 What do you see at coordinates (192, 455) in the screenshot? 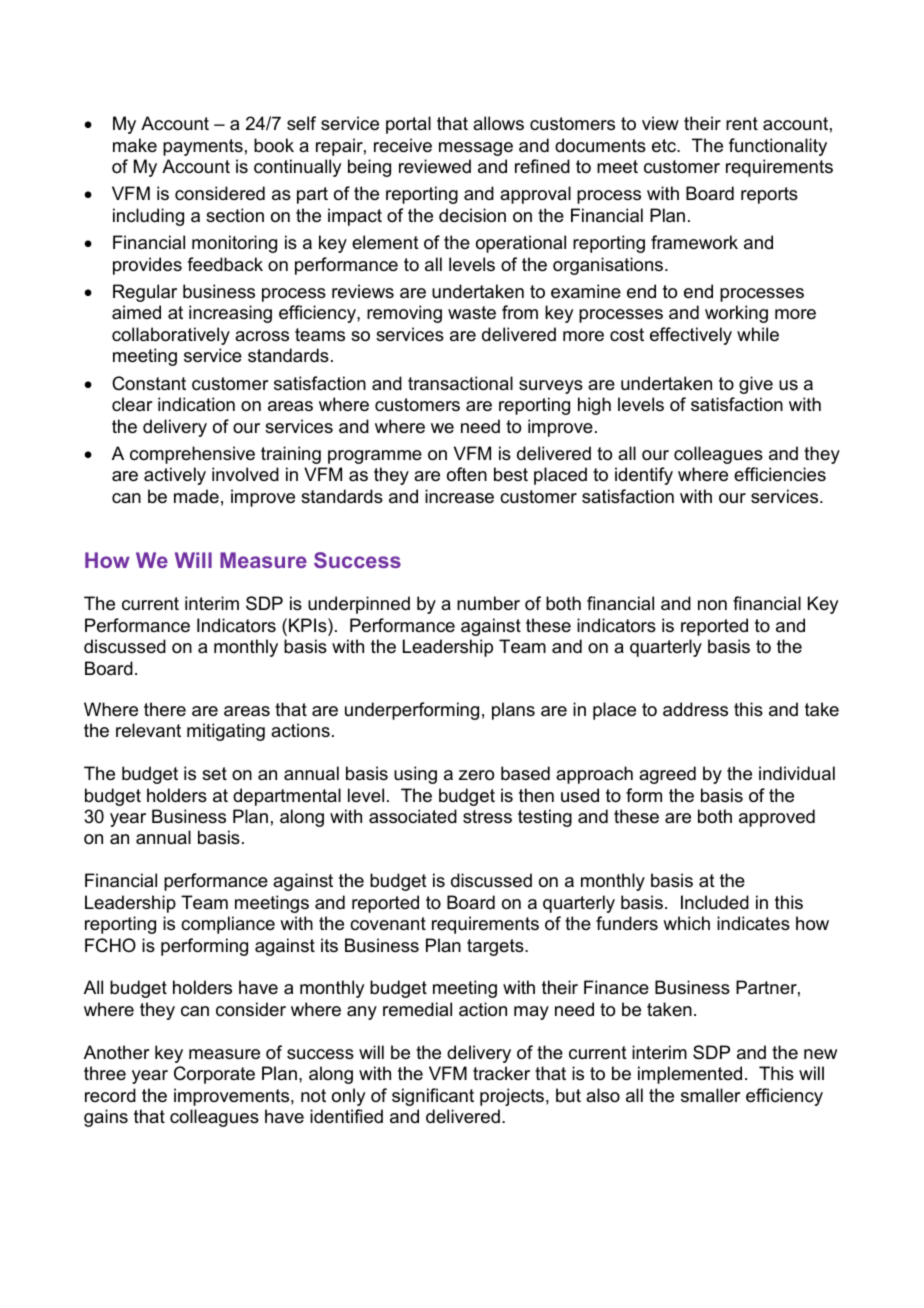
I see `comprehensive` at bounding box center [192, 455].
